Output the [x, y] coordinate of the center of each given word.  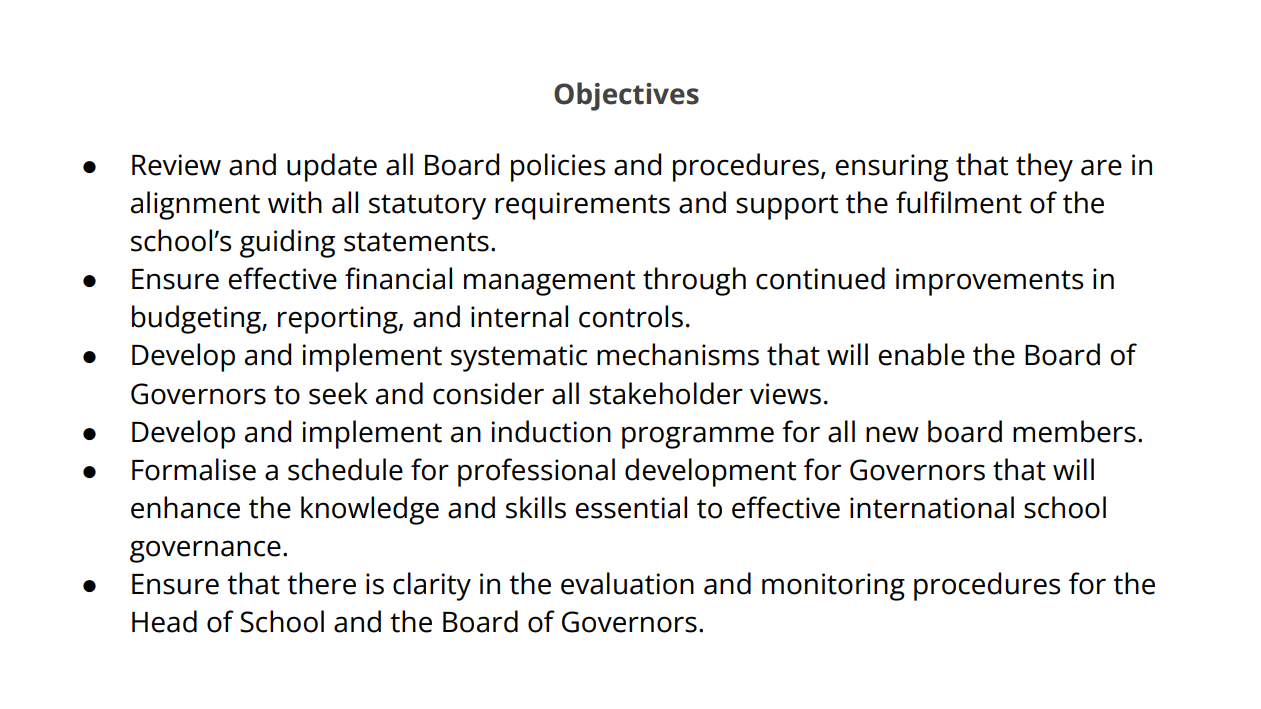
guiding [287, 243]
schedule [345, 469]
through [694, 281]
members [1074, 431]
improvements [989, 282]
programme [698, 437]
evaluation [627, 583]
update [332, 167]
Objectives [626, 96]
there [321, 583]
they [1044, 167]
